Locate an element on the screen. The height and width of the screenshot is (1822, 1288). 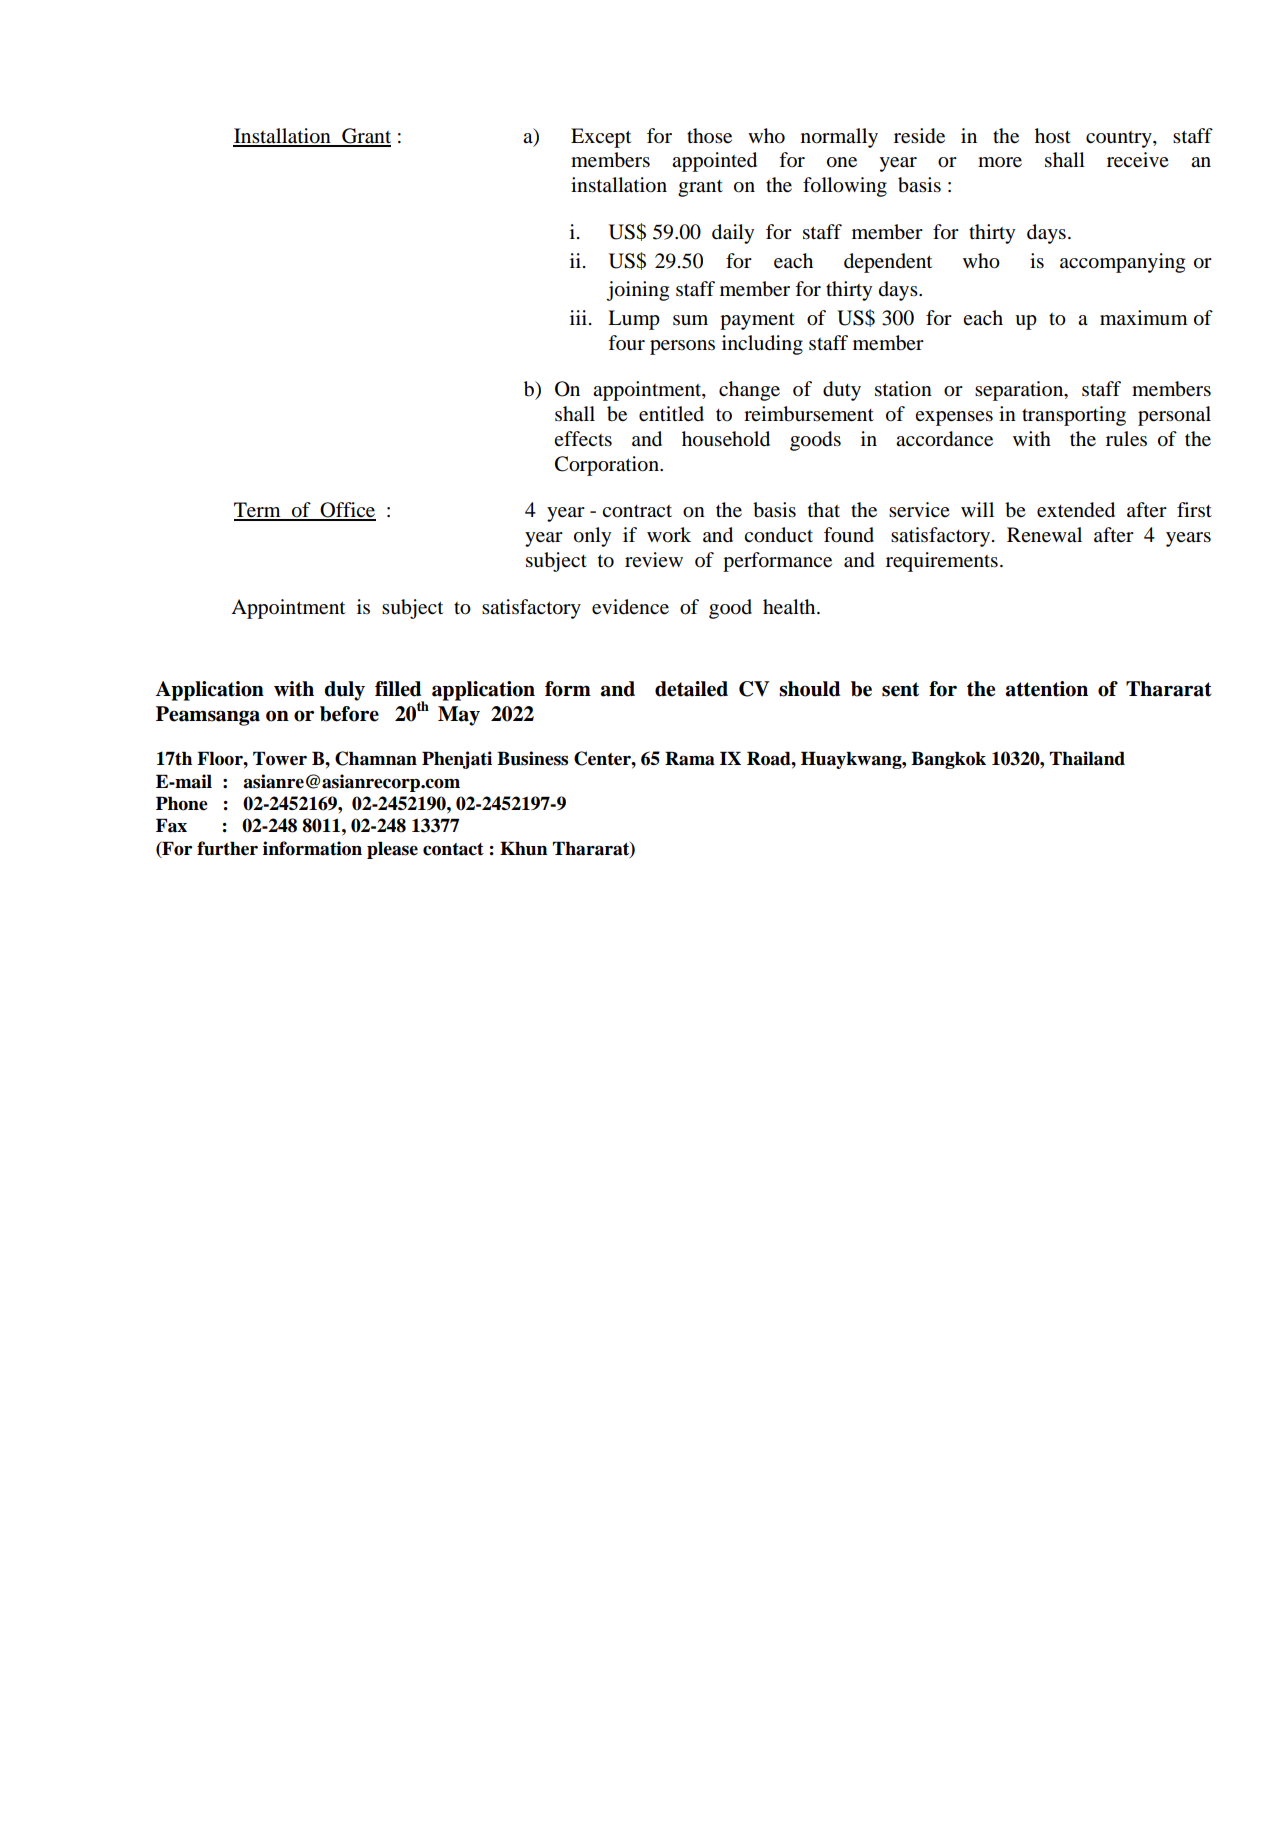
iii is located at coordinates (578, 317).
